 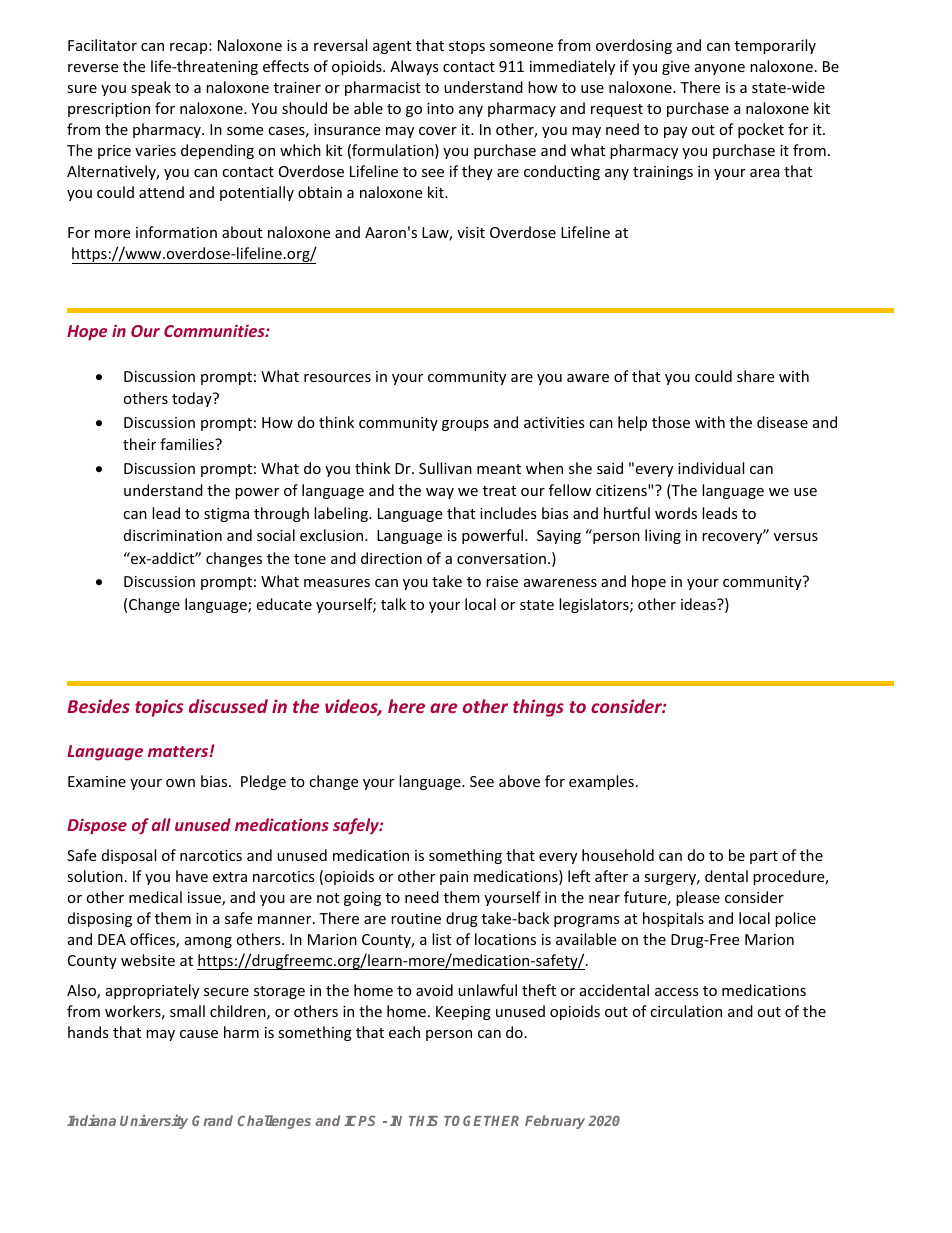 What do you see at coordinates (151, 88) in the screenshot?
I see `speak` at bounding box center [151, 88].
